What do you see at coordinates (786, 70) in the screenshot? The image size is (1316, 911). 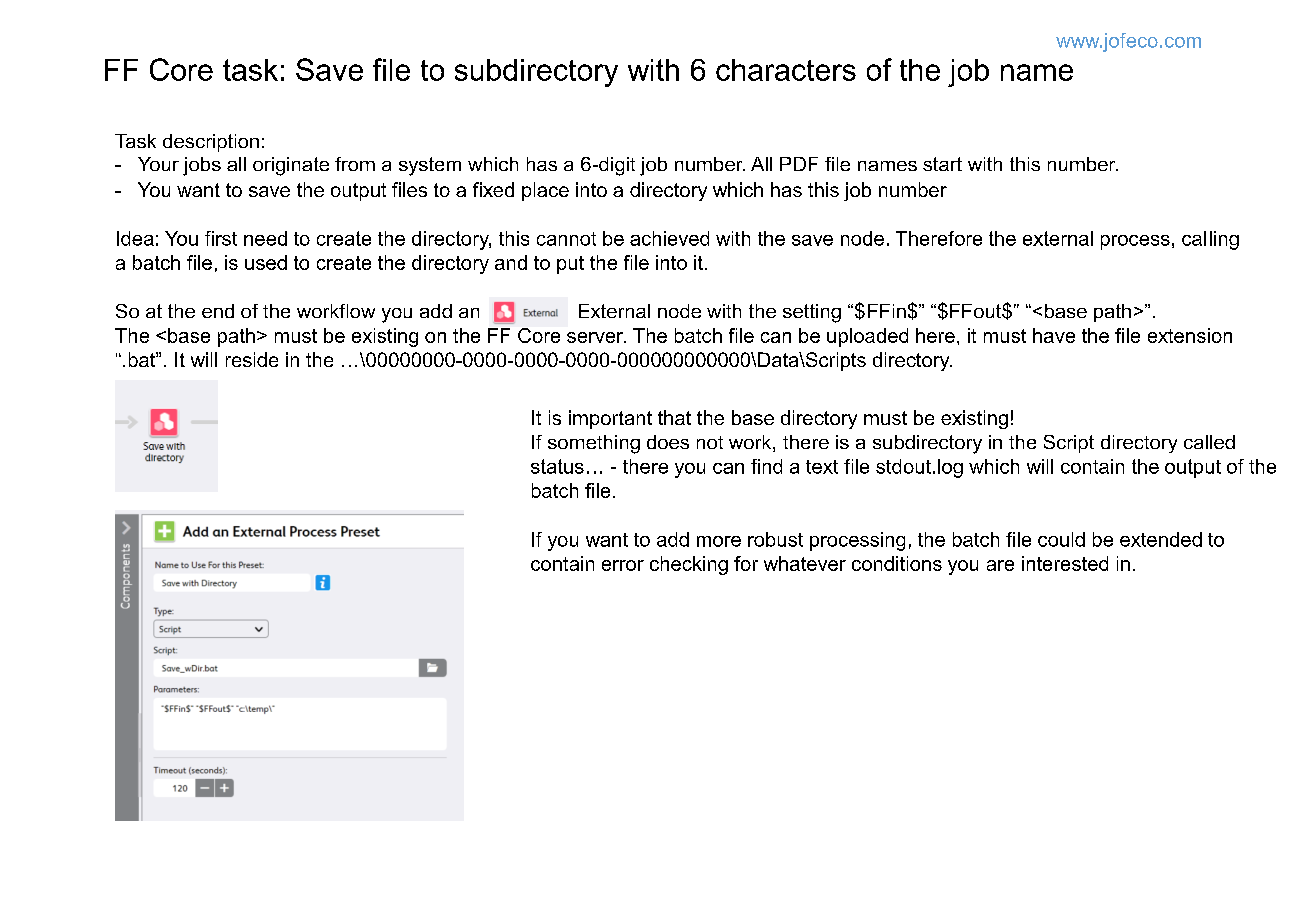 I see `characters` at bounding box center [786, 70].
